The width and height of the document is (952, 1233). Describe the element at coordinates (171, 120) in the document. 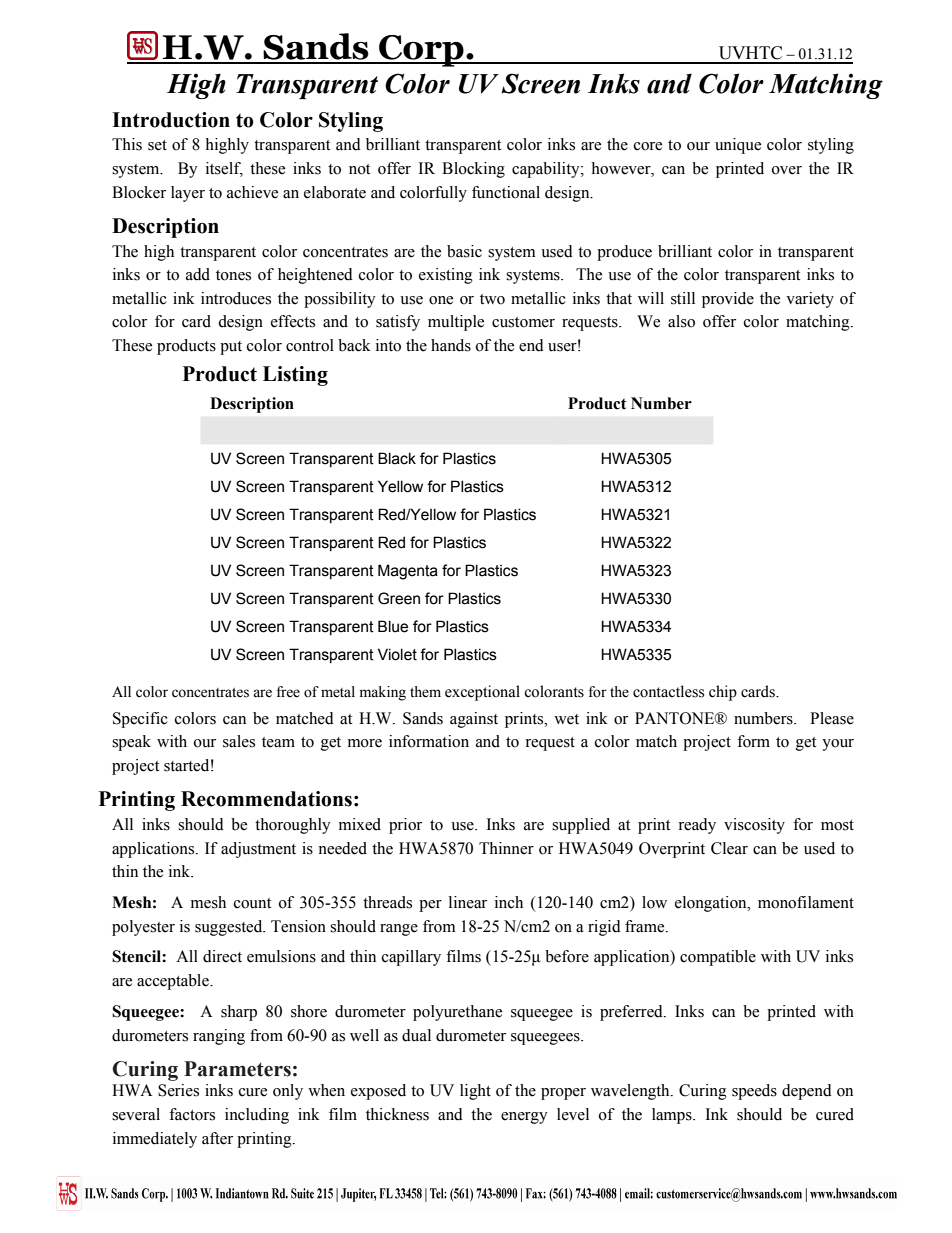

I see `Introduction` at that location.
